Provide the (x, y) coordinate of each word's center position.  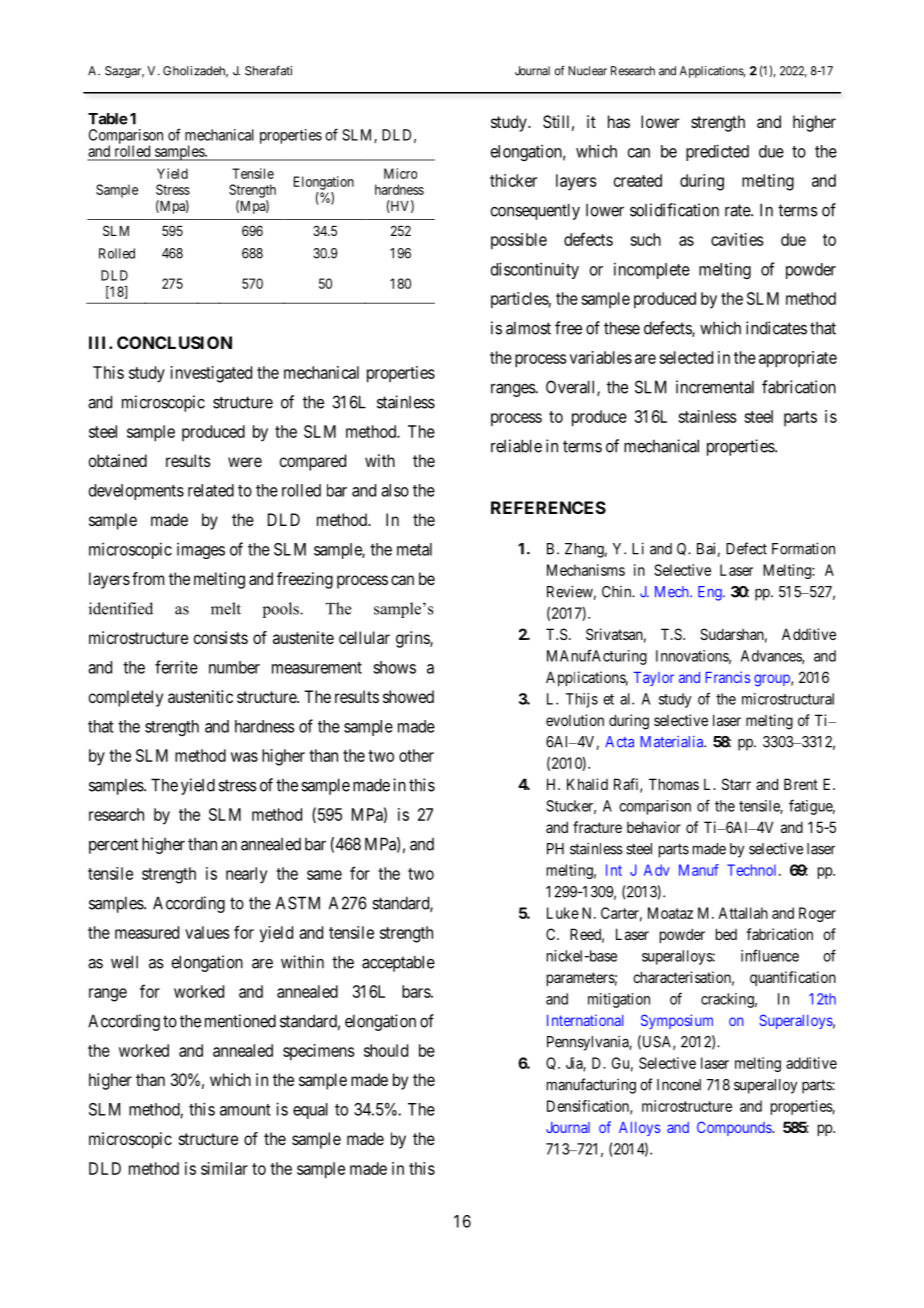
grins (413, 639)
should (386, 1050)
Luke (563, 913)
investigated (211, 374)
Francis (727, 677)
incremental (715, 387)
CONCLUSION (174, 342)
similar (224, 1168)
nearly (246, 875)
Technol (753, 870)
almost (528, 328)
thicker (513, 180)
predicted (717, 152)
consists (220, 637)
